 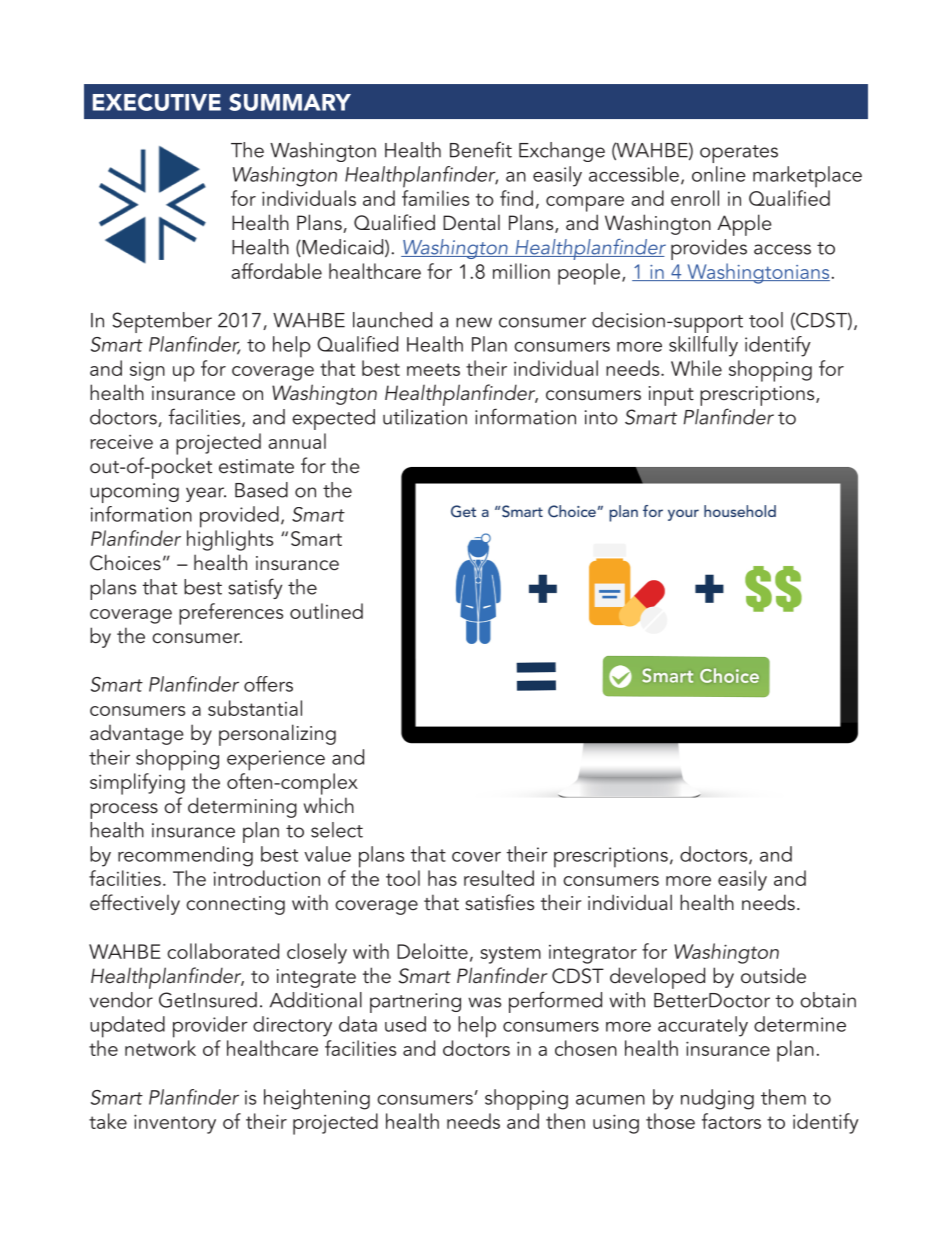 What do you see at coordinates (481, 149) in the screenshot?
I see `Benefit` at bounding box center [481, 149].
